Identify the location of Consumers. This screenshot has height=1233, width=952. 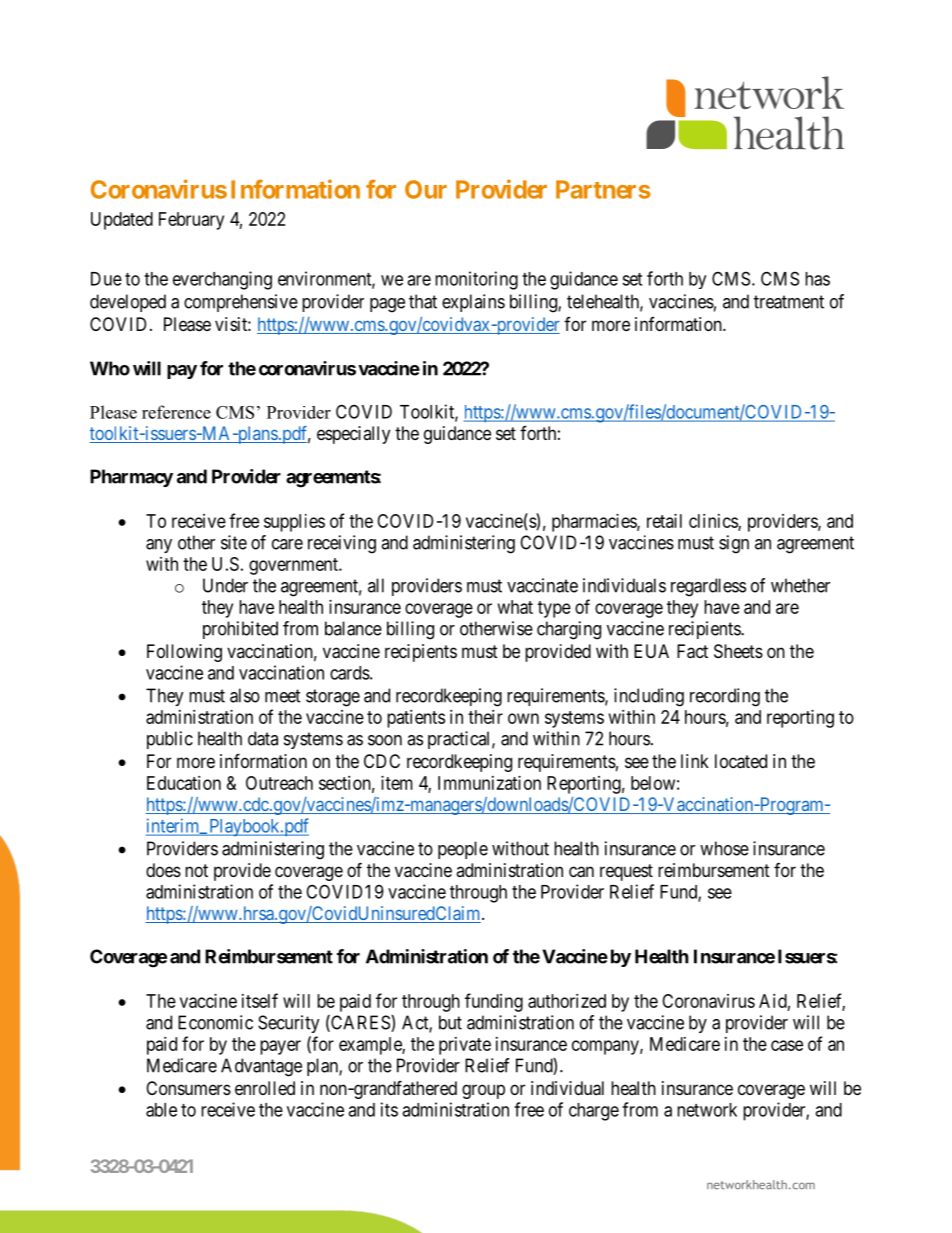
(188, 1088).
